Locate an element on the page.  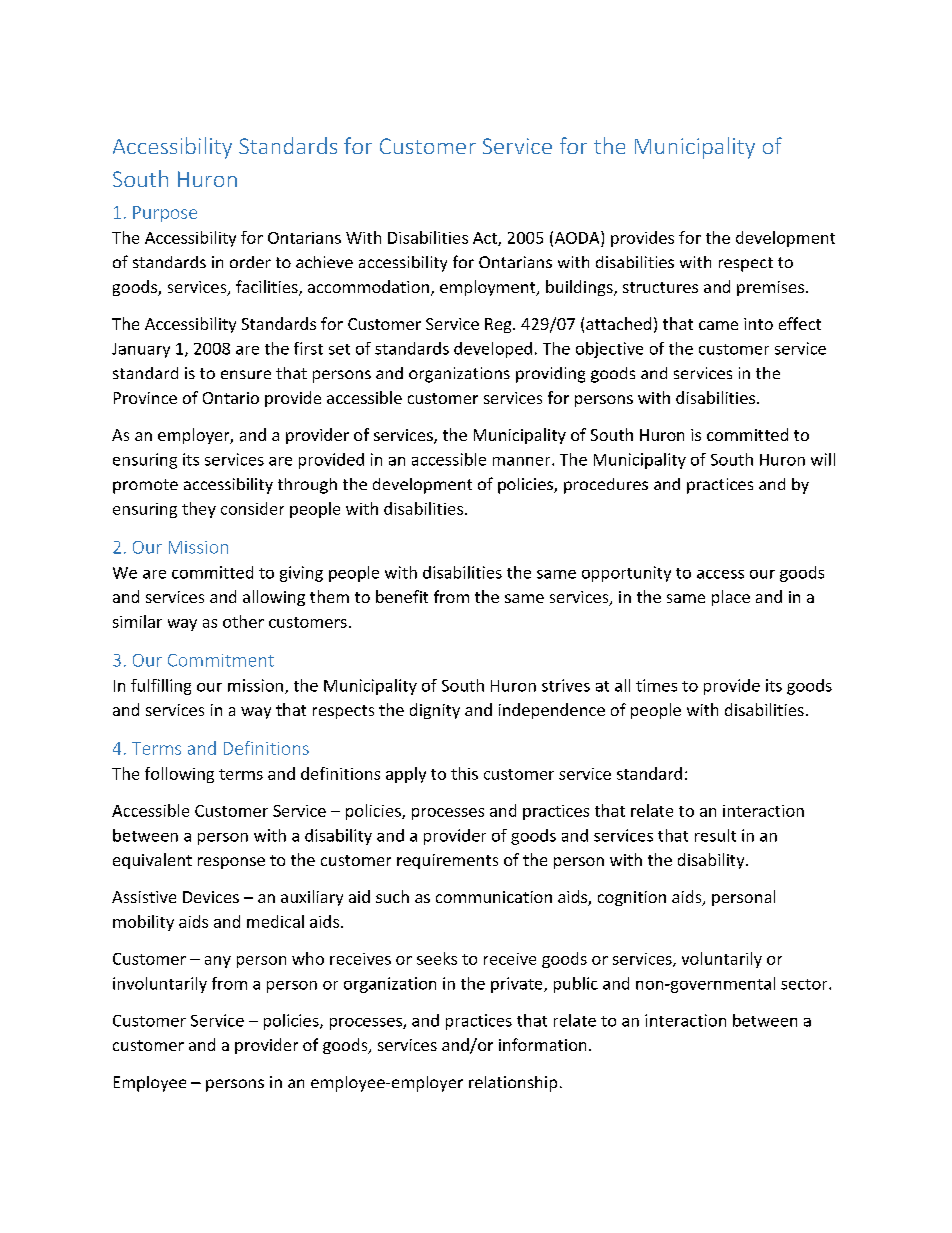
sector is located at coordinates (805, 984).
